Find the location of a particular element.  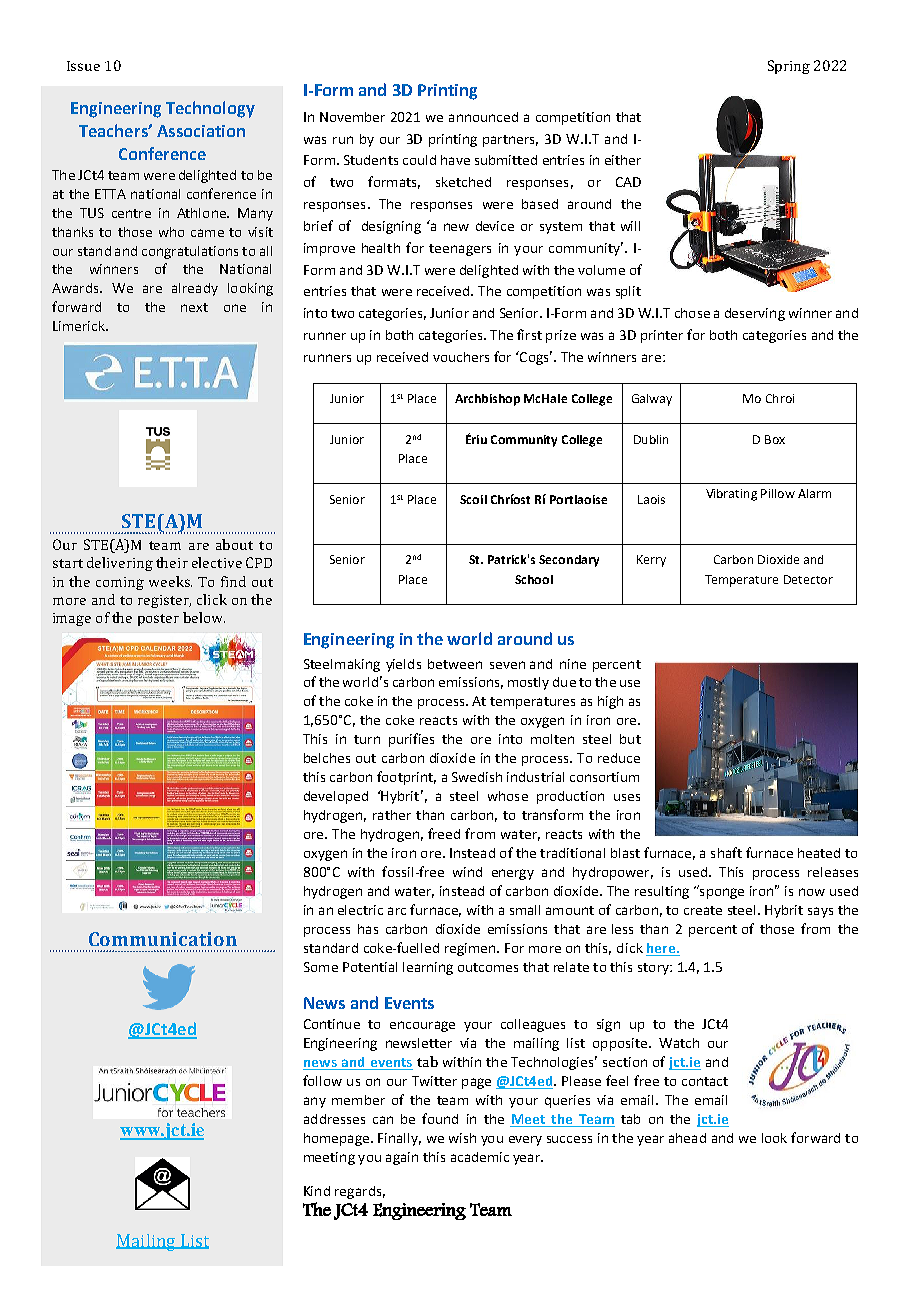

Spring is located at coordinates (789, 67).
